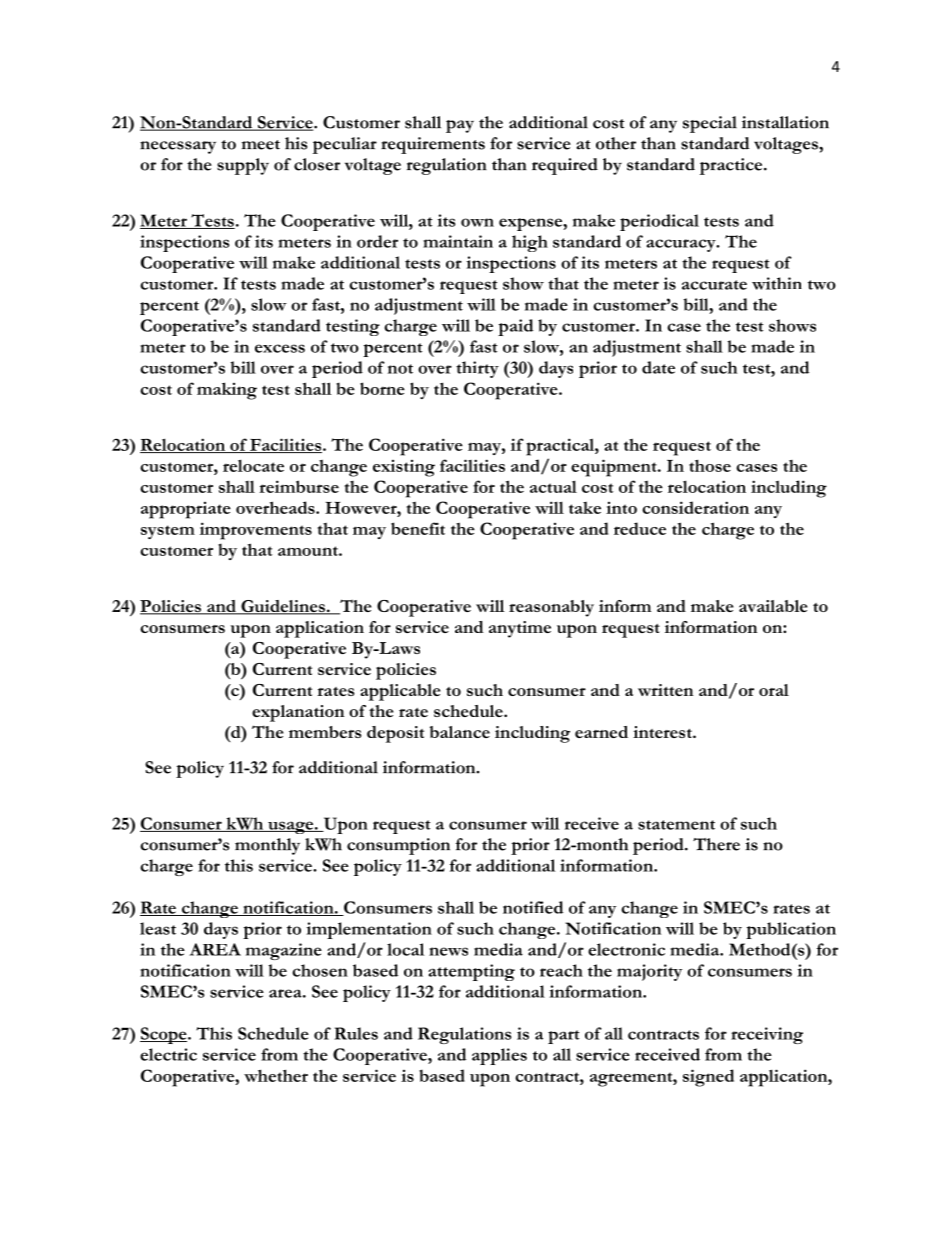 Image resolution: width=952 pixels, height=1233 pixels. I want to click on signed, so click(708, 1078).
